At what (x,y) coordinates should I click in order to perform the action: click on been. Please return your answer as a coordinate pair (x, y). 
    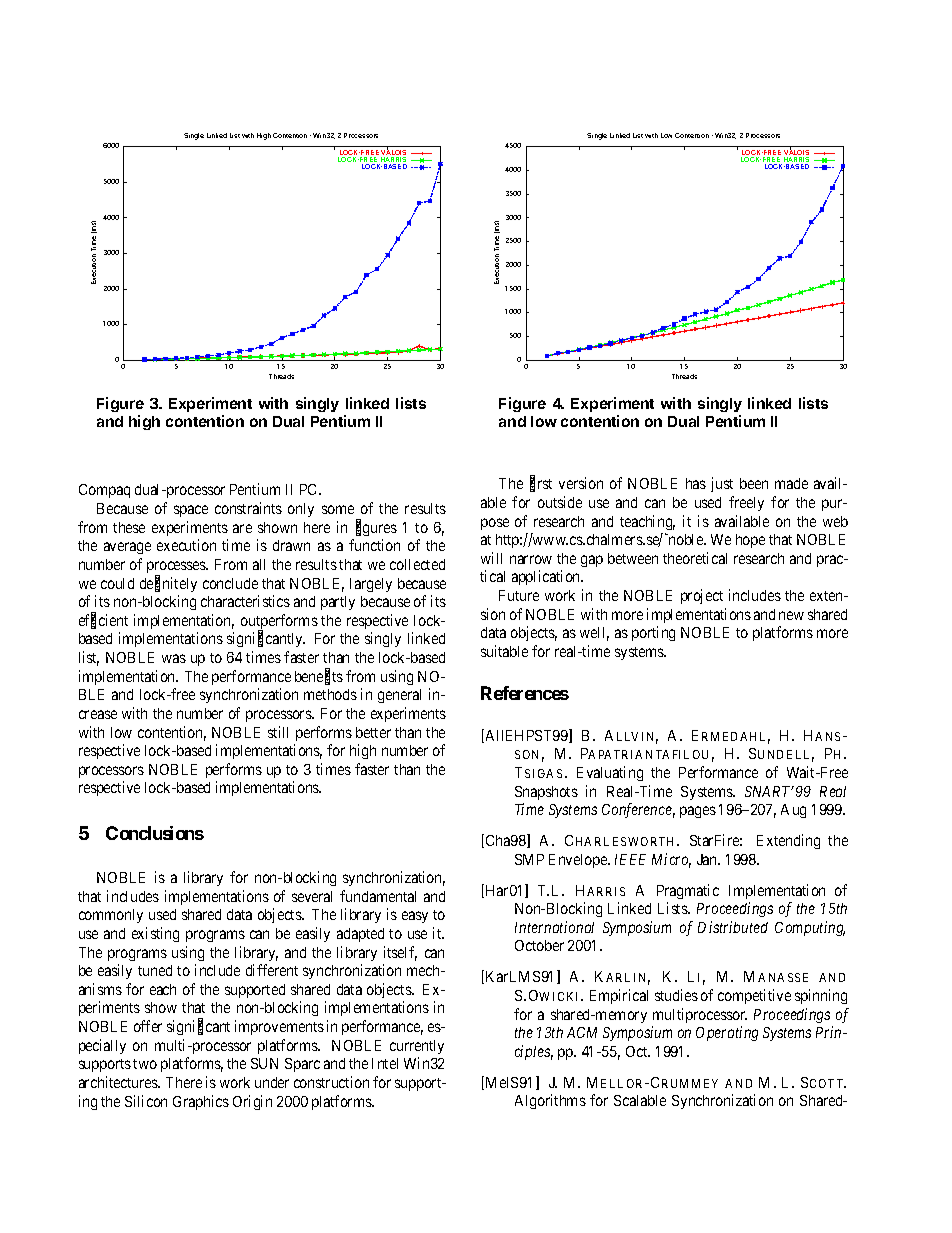
    Looking at the image, I should click on (754, 483).
